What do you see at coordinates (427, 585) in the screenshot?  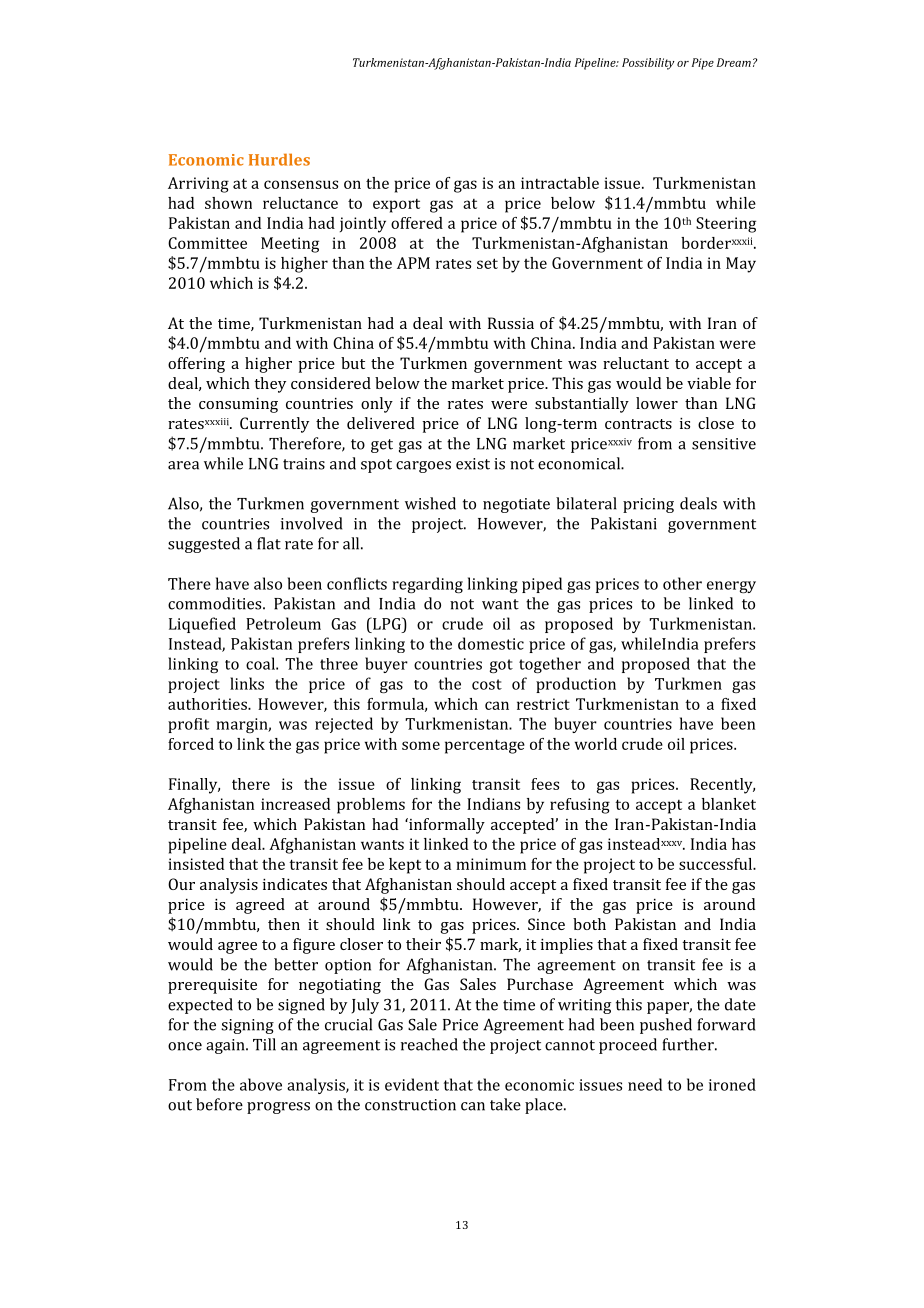 I see `regarding` at bounding box center [427, 585].
